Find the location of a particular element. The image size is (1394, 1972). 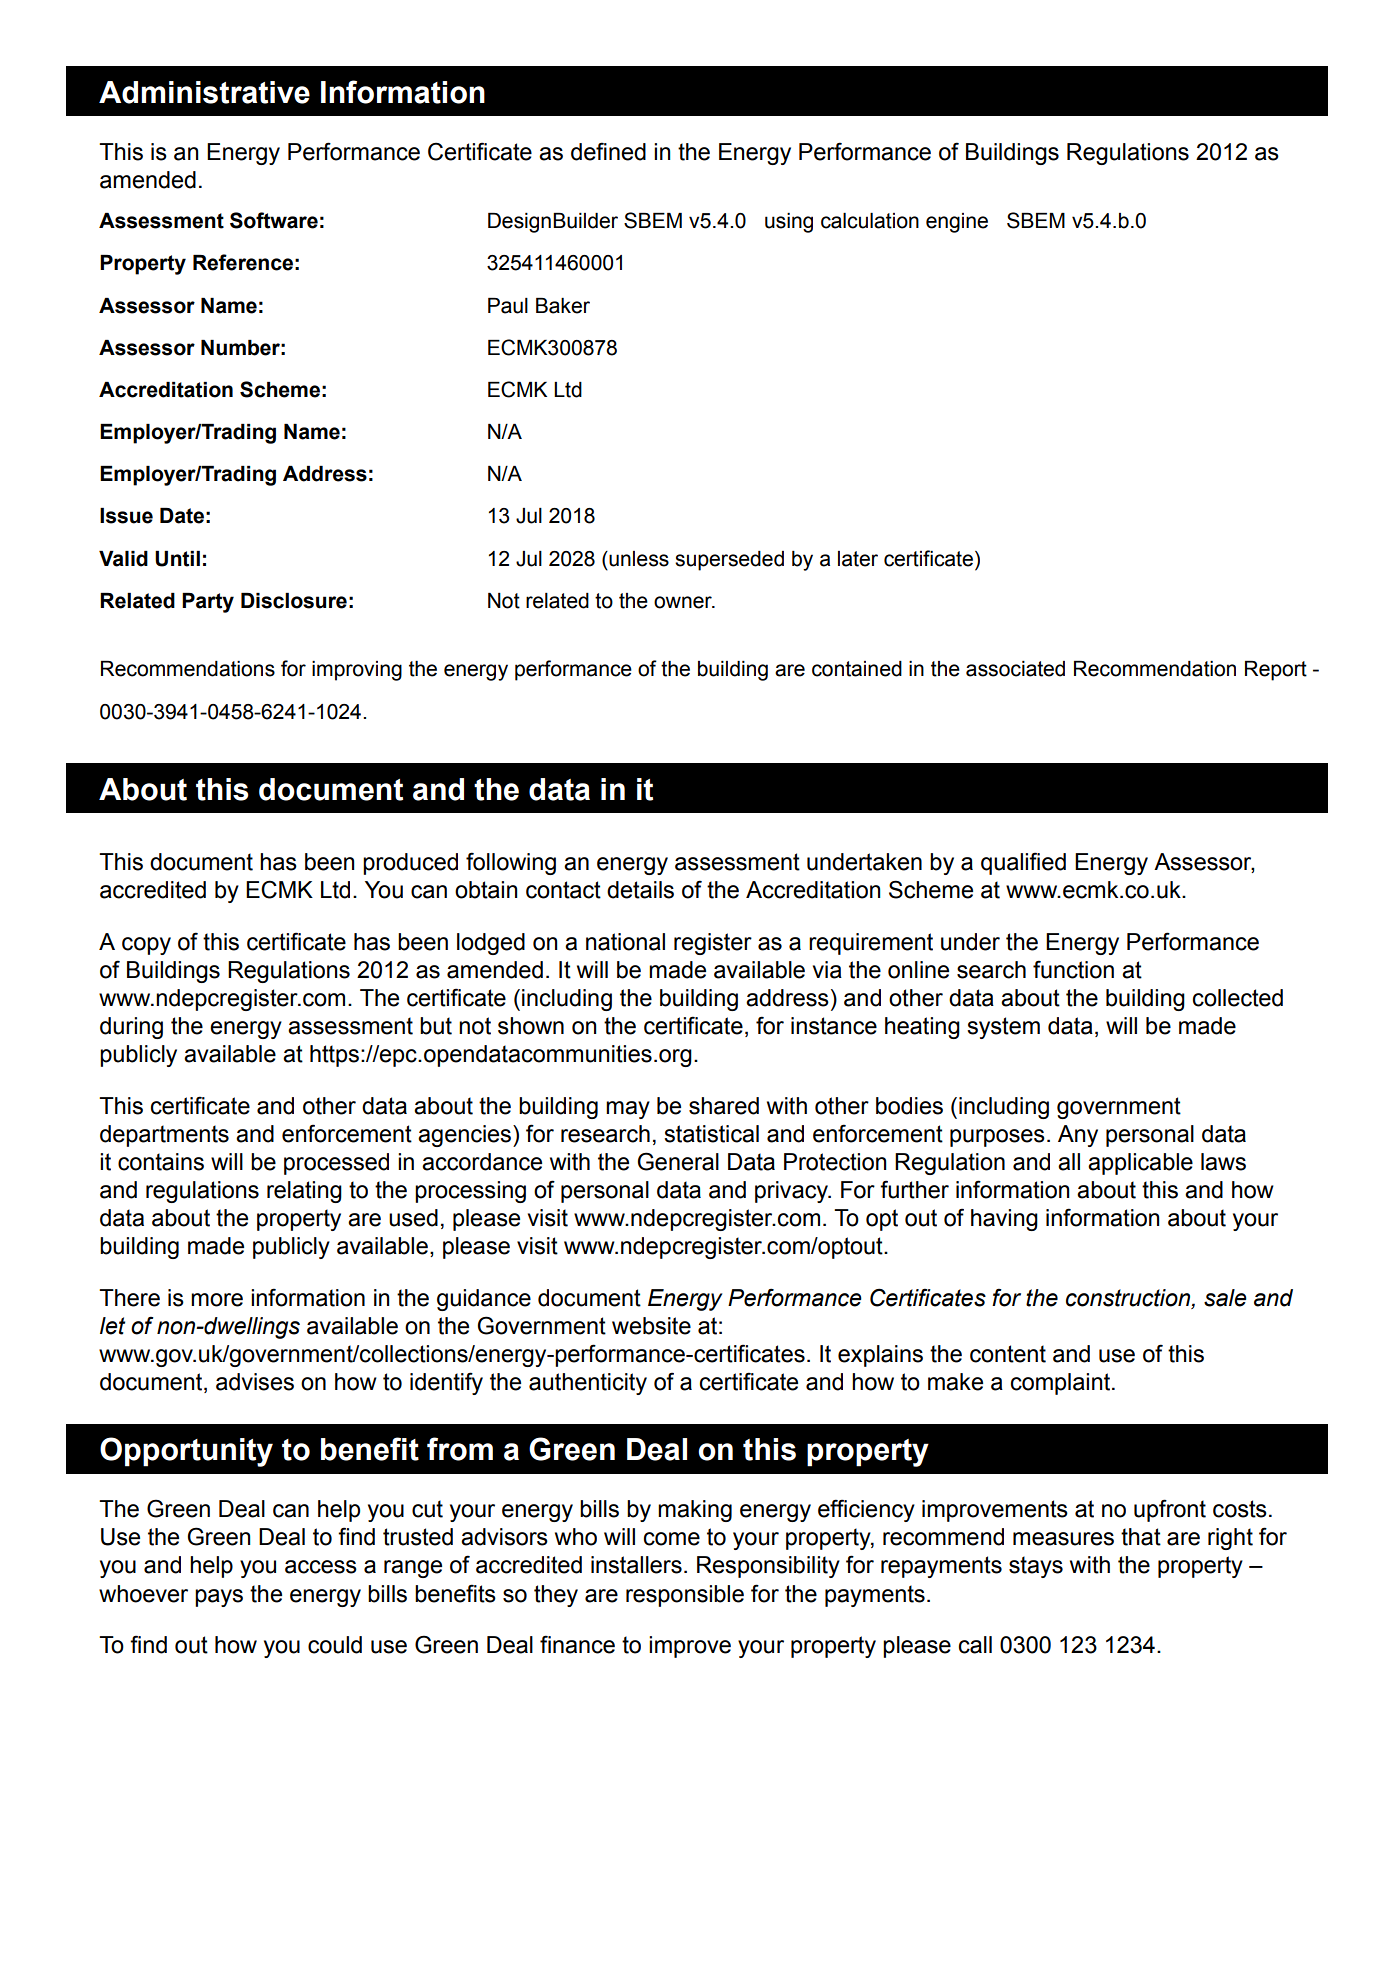

that is located at coordinates (1141, 1537).
